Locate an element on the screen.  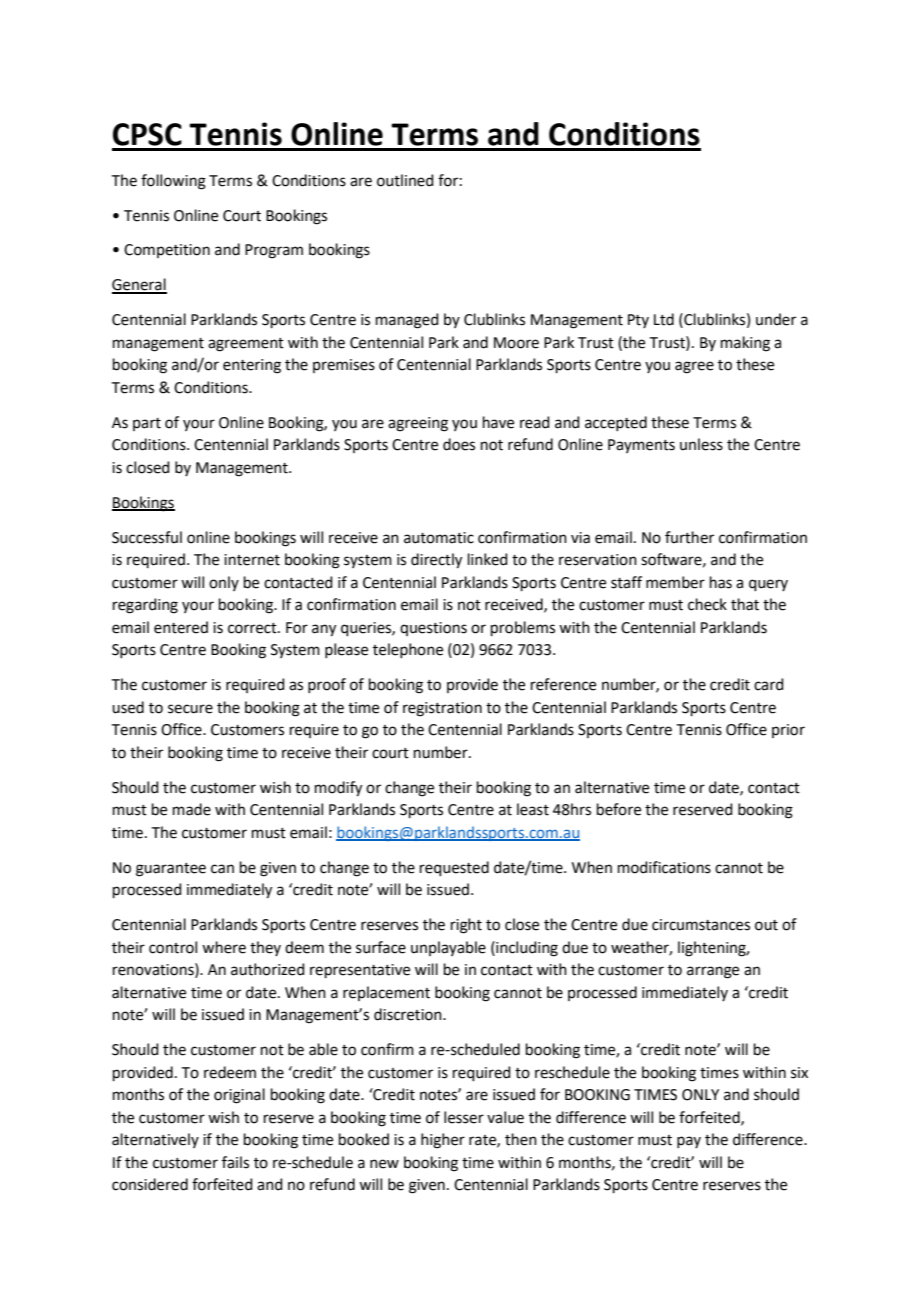
secure is located at coordinates (190, 709).
